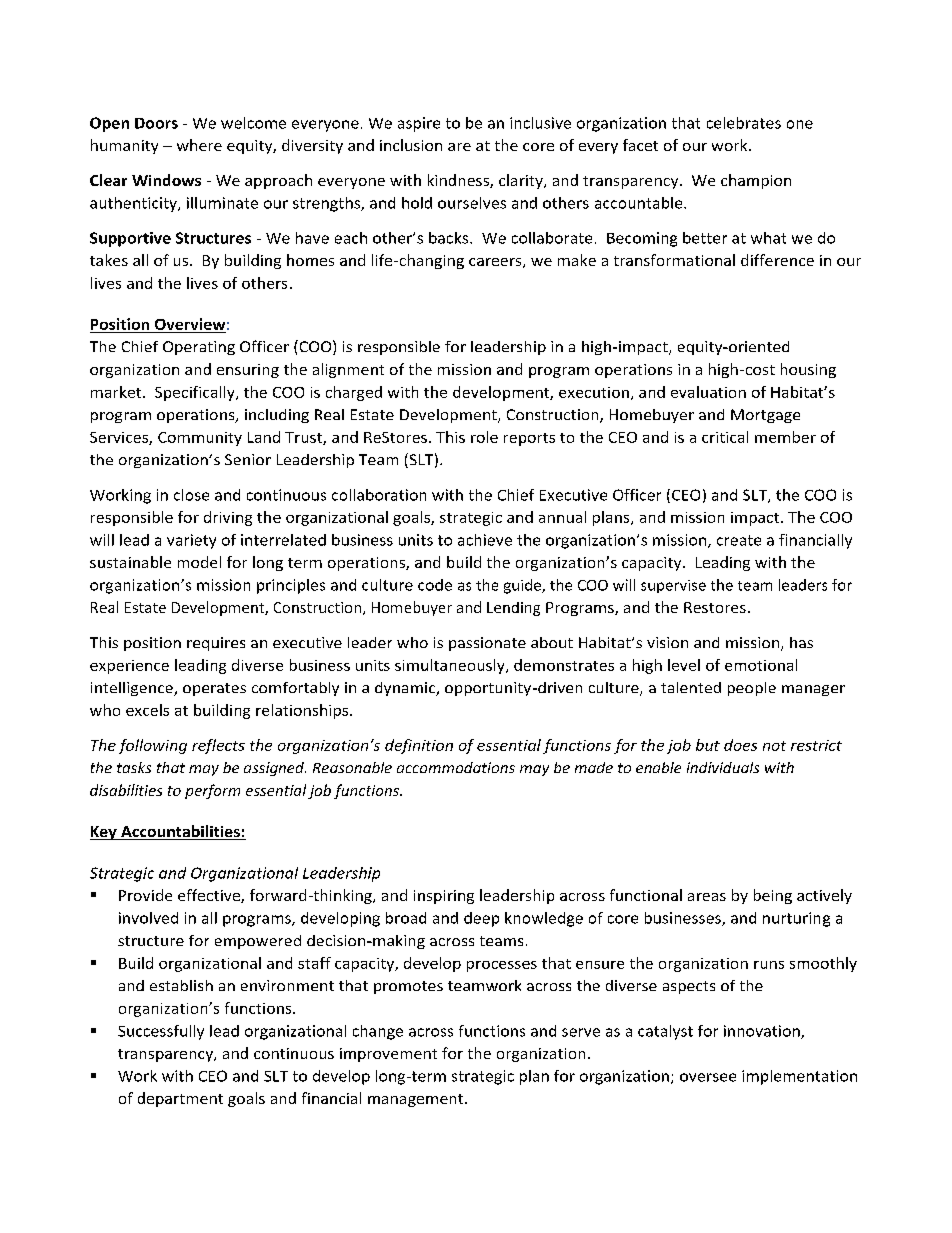  What do you see at coordinates (199, 348) in the image?
I see `Operating` at bounding box center [199, 348].
